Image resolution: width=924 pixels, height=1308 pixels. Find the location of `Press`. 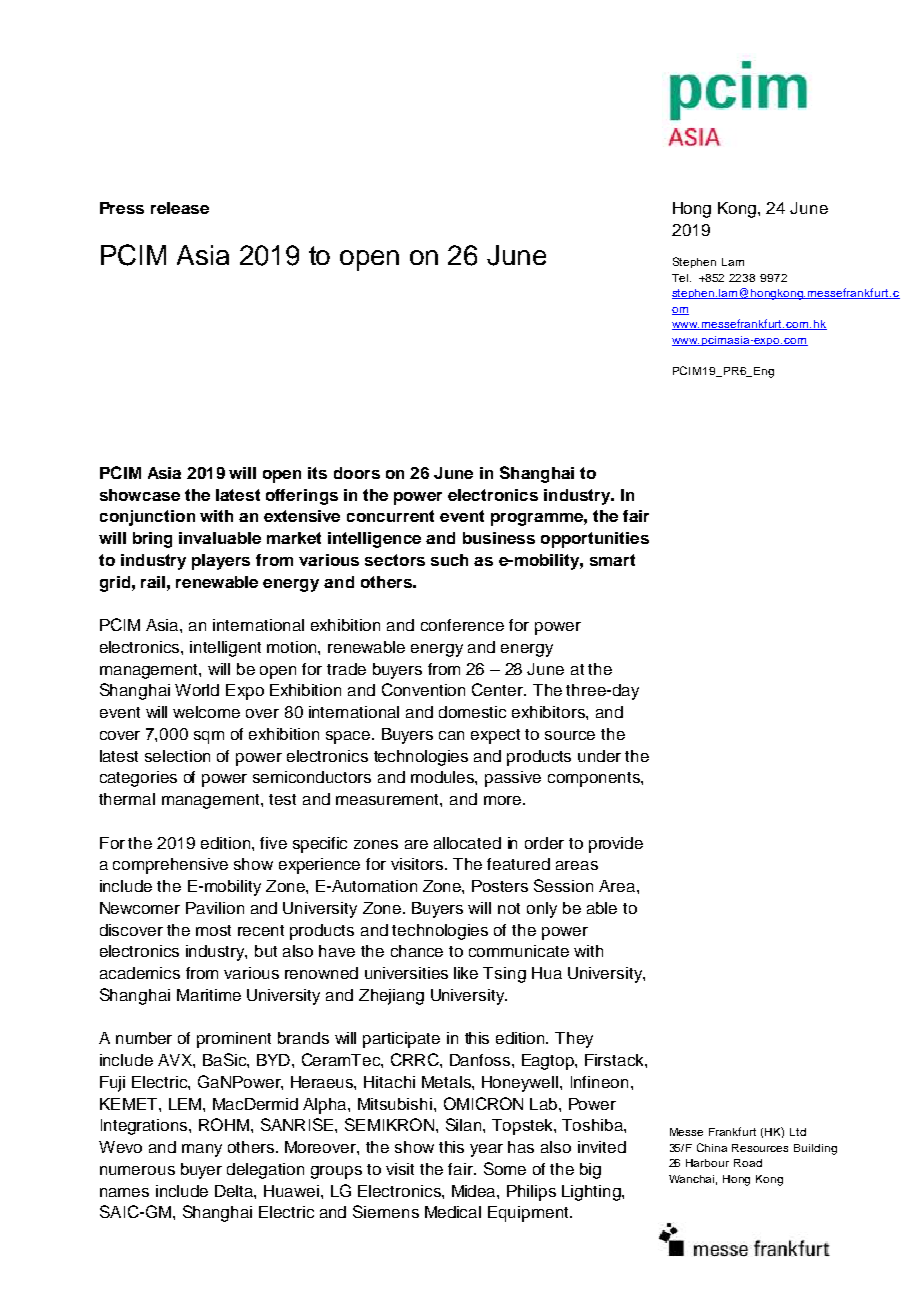

Press is located at coordinates (122, 208).
